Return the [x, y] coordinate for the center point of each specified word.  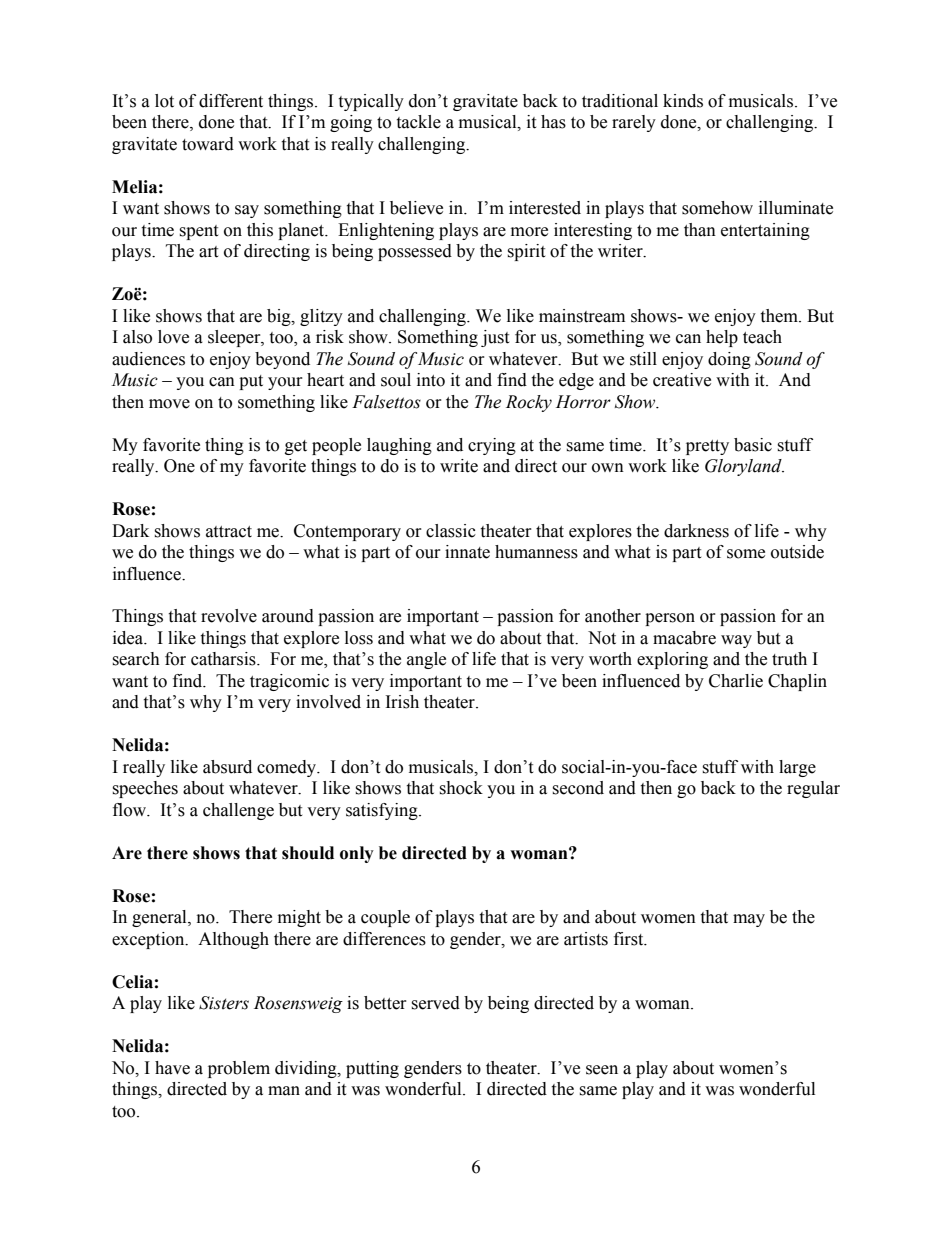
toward [208, 144]
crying [492, 446]
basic [753, 445]
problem [239, 1069]
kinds [683, 101]
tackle [418, 122]
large [797, 768]
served [435, 1003]
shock [461, 788]
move [169, 404]
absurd [227, 767]
